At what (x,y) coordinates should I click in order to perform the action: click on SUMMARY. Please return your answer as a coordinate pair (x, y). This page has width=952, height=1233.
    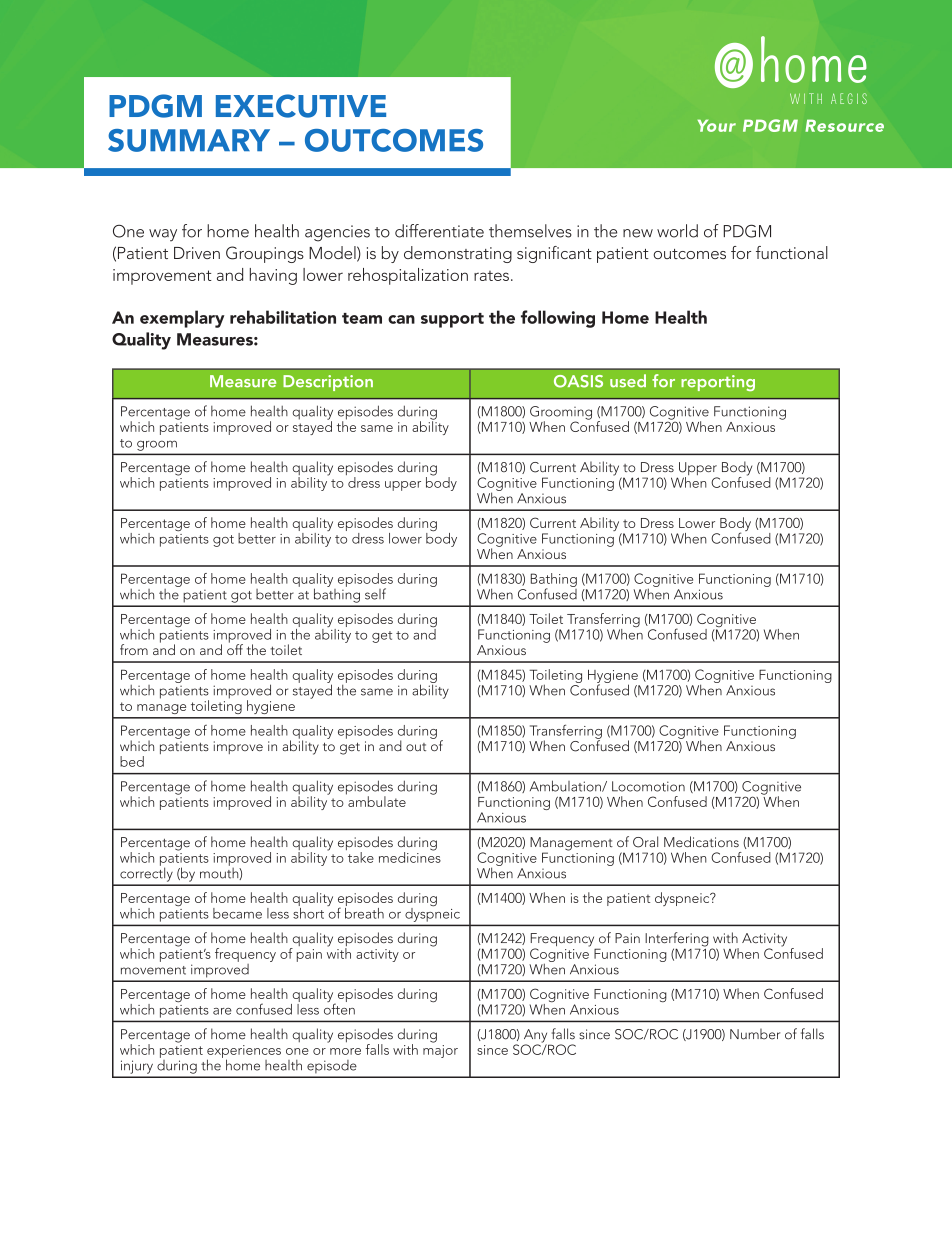
    Looking at the image, I should click on (189, 140).
